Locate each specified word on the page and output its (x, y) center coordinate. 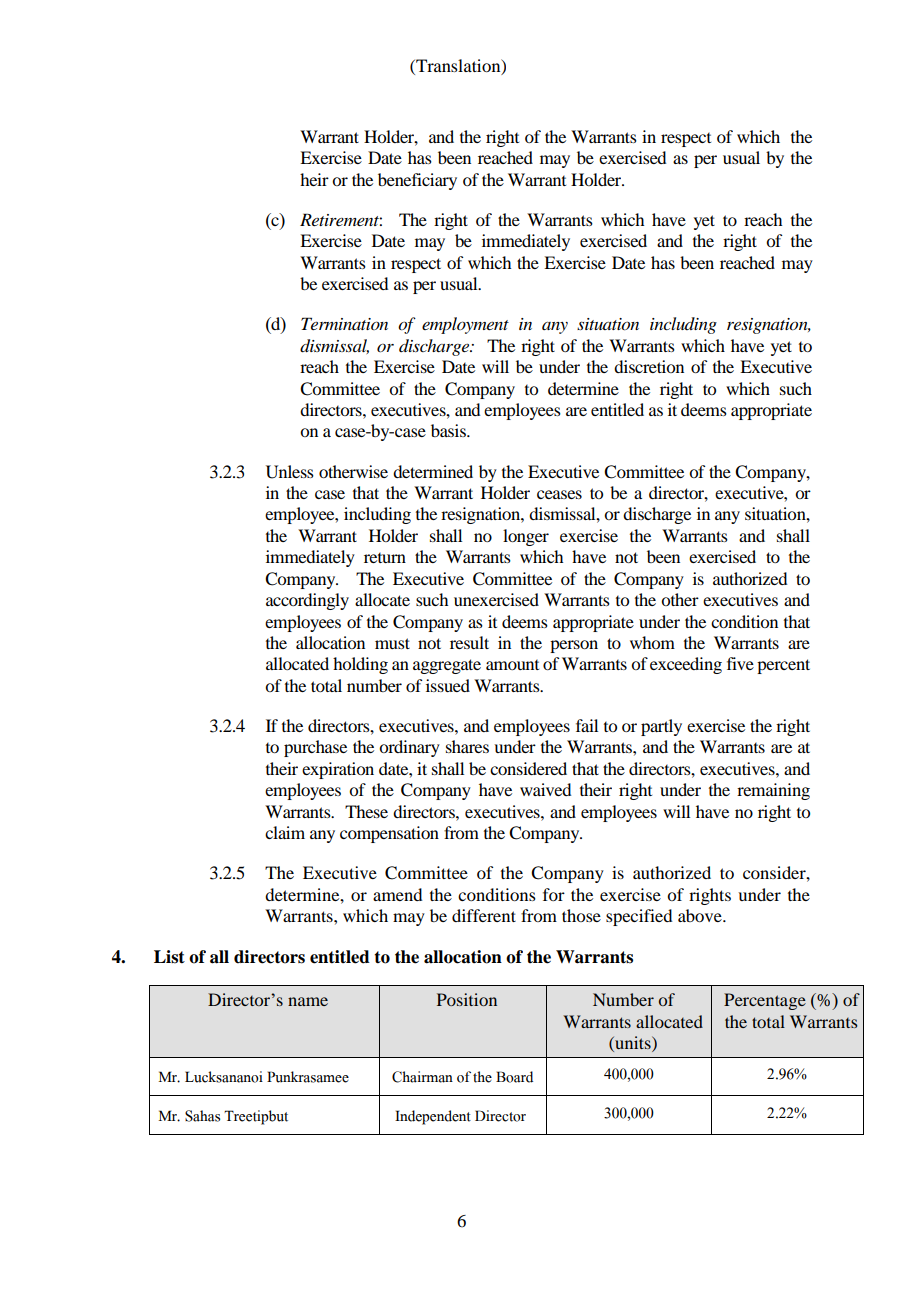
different (484, 915)
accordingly (307, 601)
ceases (559, 494)
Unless (290, 472)
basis (449, 430)
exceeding (686, 665)
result (469, 642)
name (308, 1001)
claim (285, 832)
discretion (649, 366)
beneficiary (417, 181)
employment (465, 325)
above (701, 915)
